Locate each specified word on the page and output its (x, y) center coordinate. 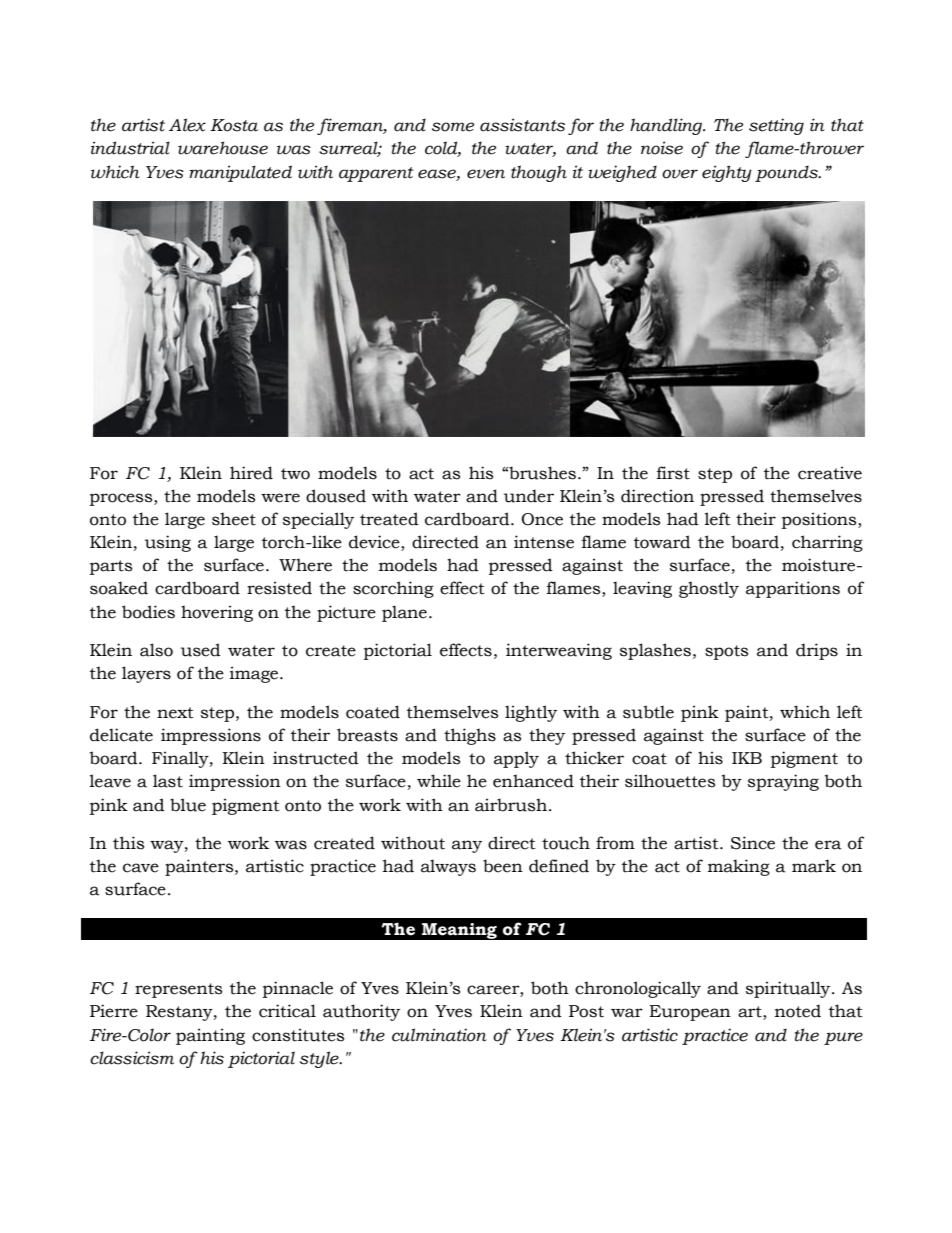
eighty (726, 173)
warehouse (223, 148)
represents (178, 990)
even (486, 174)
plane (404, 613)
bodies (148, 612)
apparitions (793, 589)
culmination (439, 1035)
